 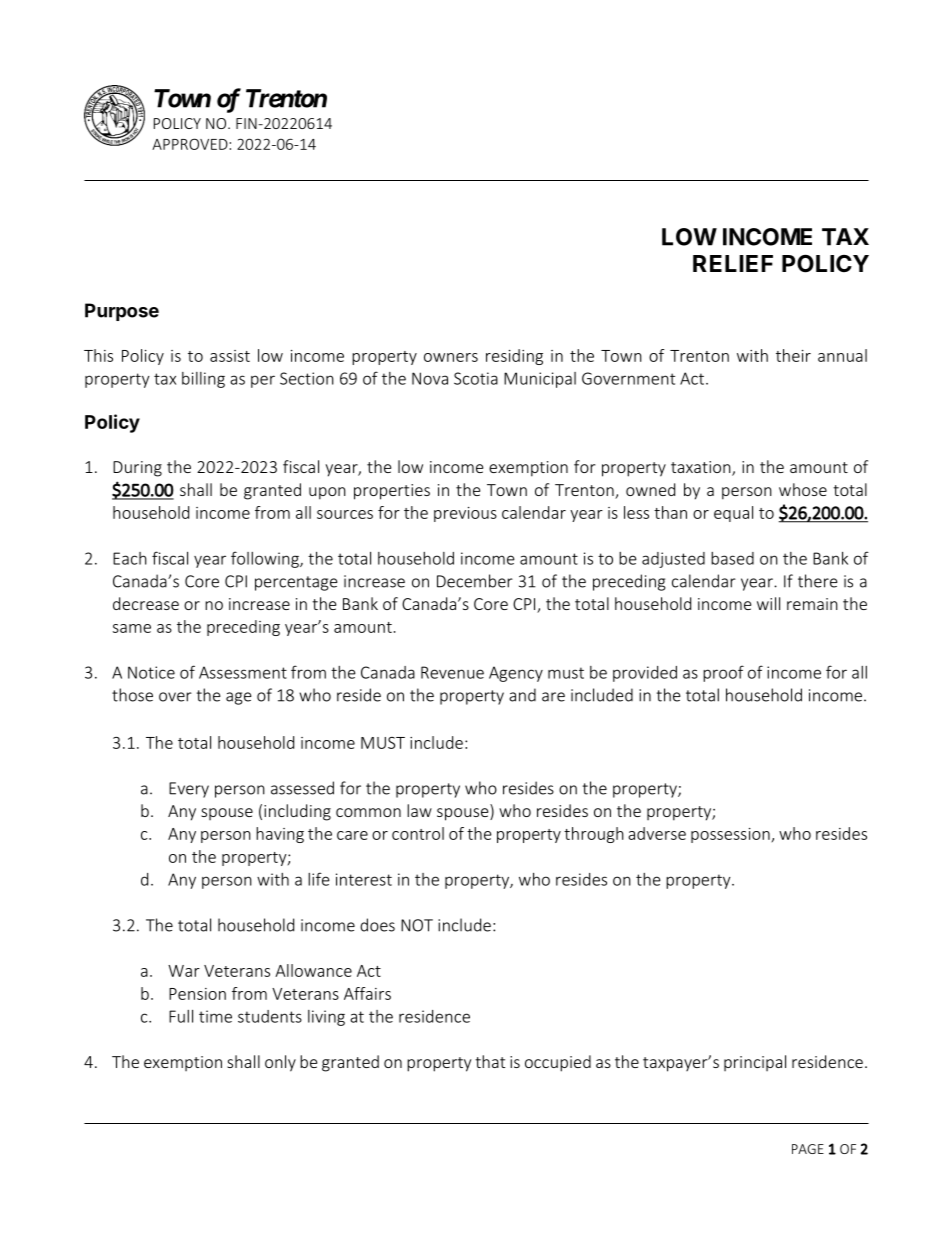 I want to click on control, so click(x=418, y=833).
